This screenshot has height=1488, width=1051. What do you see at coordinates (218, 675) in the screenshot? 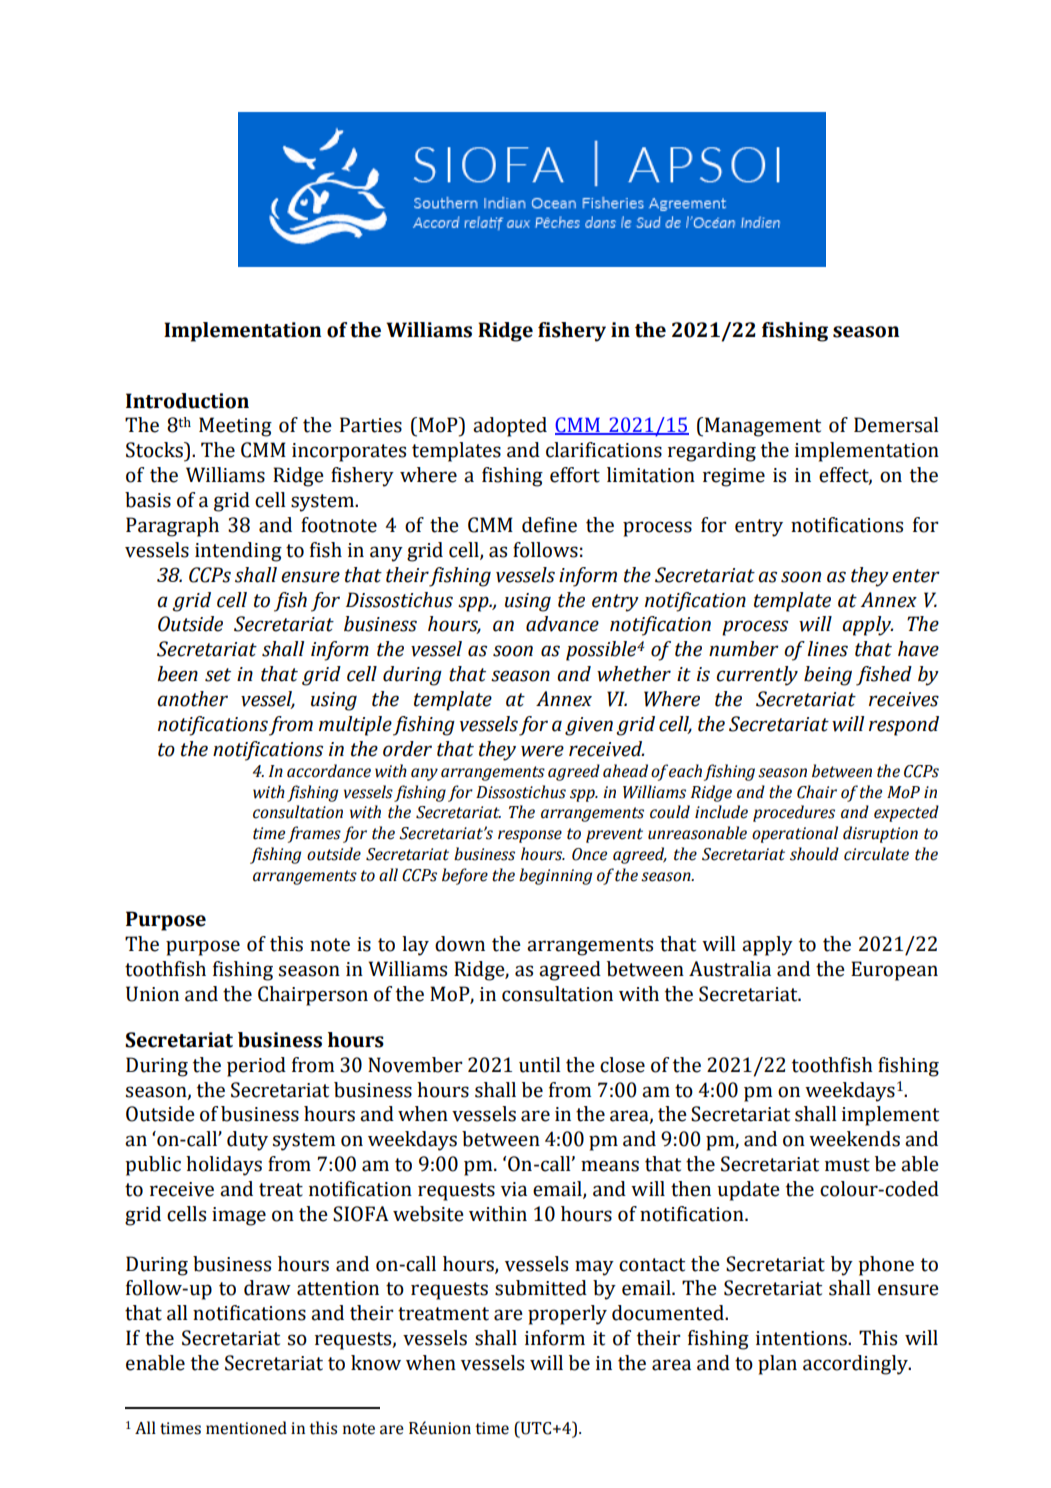
I see `set` at bounding box center [218, 675].
